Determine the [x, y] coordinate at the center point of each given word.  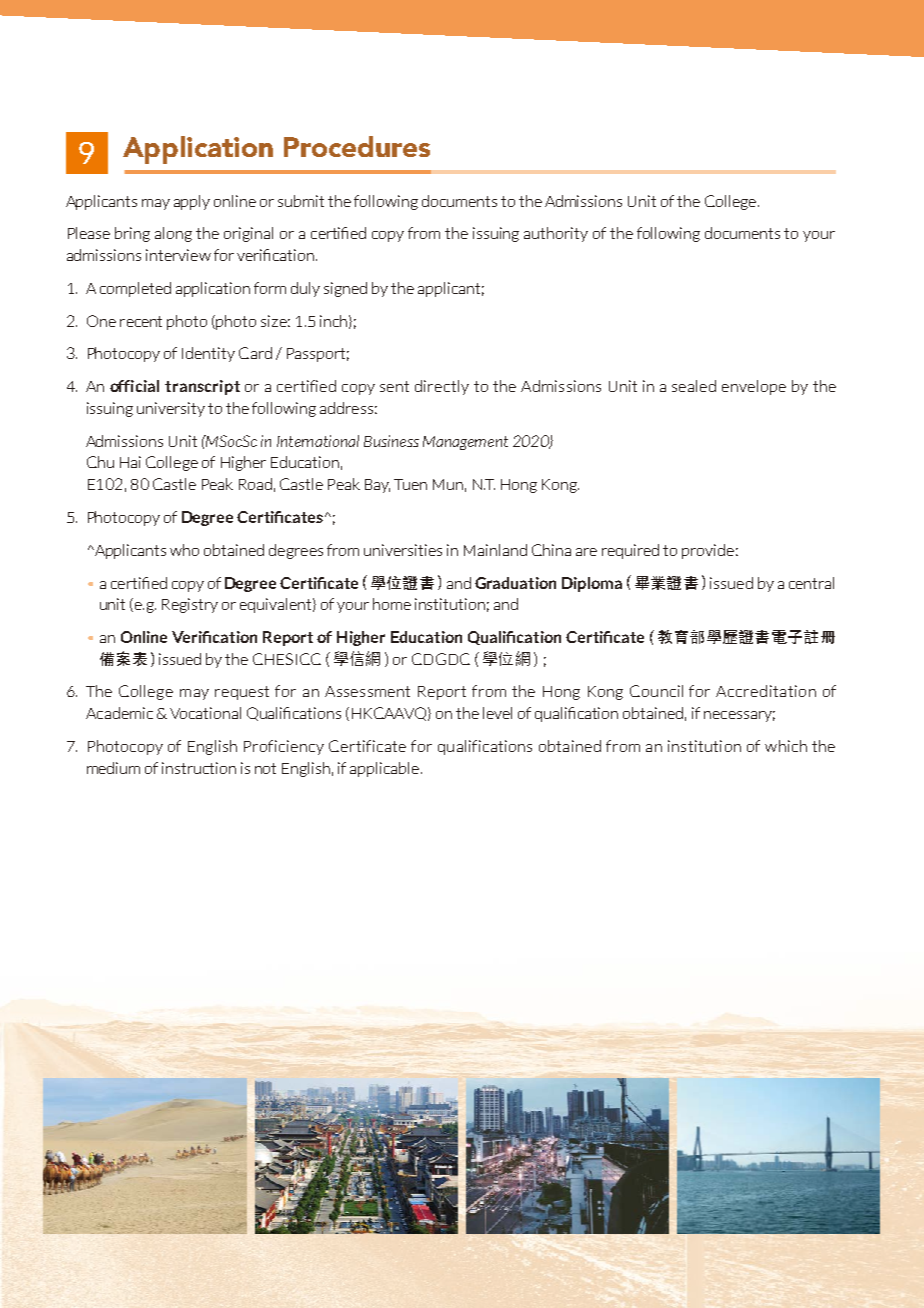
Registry [190, 605]
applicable [384, 769]
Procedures [357, 146]
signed [345, 289]
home [392, 604]
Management [465, 443]
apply [192, 202]
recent [141, 321]
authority [556, 234]
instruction [199, 768]
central [811, 583]
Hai [130, 462]
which [786, 746]
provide [708, 551]
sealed [694, 386]
